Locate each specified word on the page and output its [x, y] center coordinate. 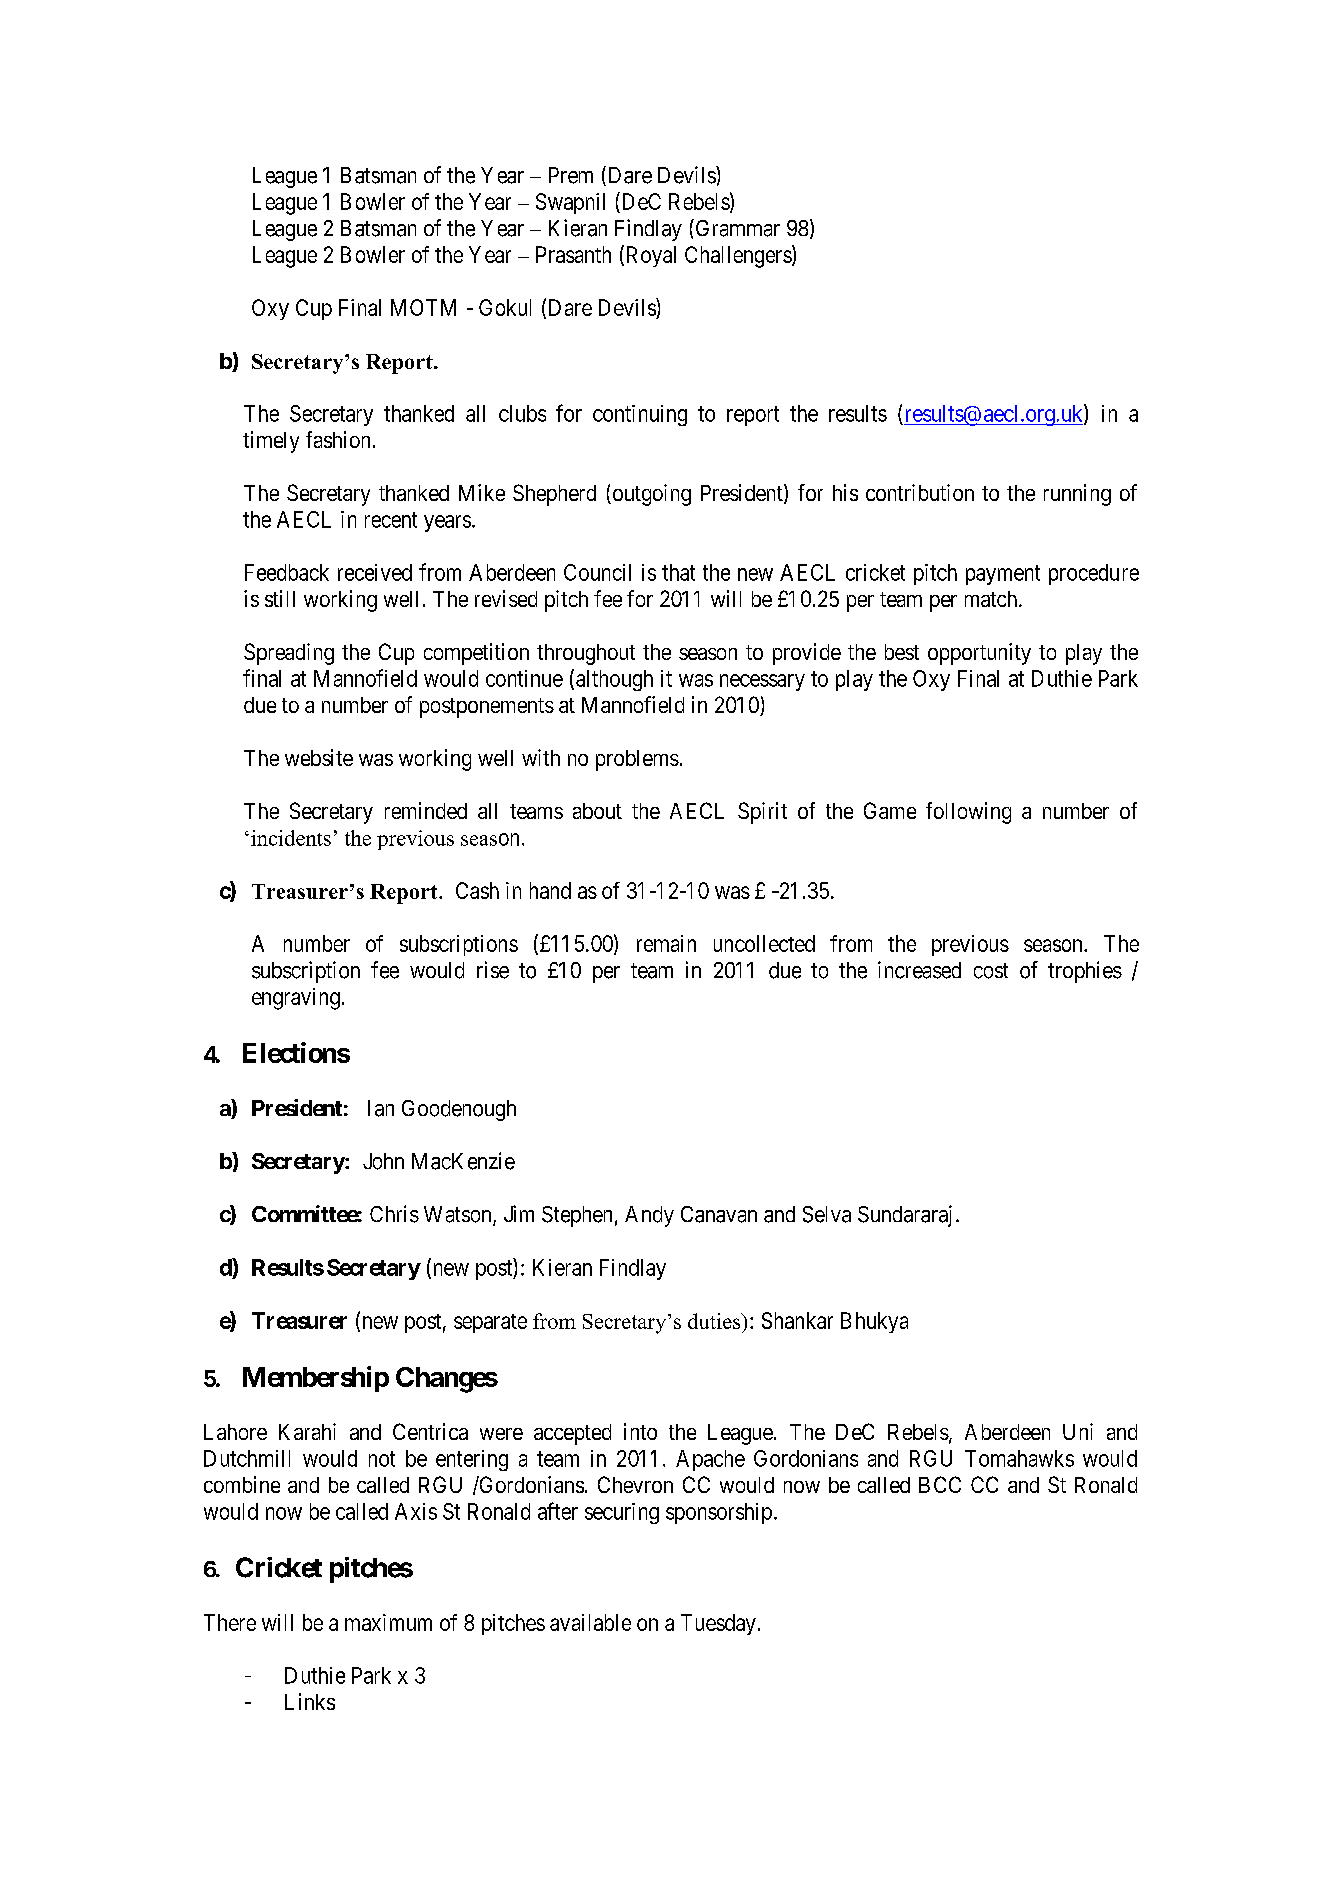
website [319, 757]
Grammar [736, 228]
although [614, 680]
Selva [827, 1214]
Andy [649, 1216]
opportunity [979, 654]
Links [310, 1701]
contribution [920, 492]
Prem [571, 175]
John [383, 1161]
